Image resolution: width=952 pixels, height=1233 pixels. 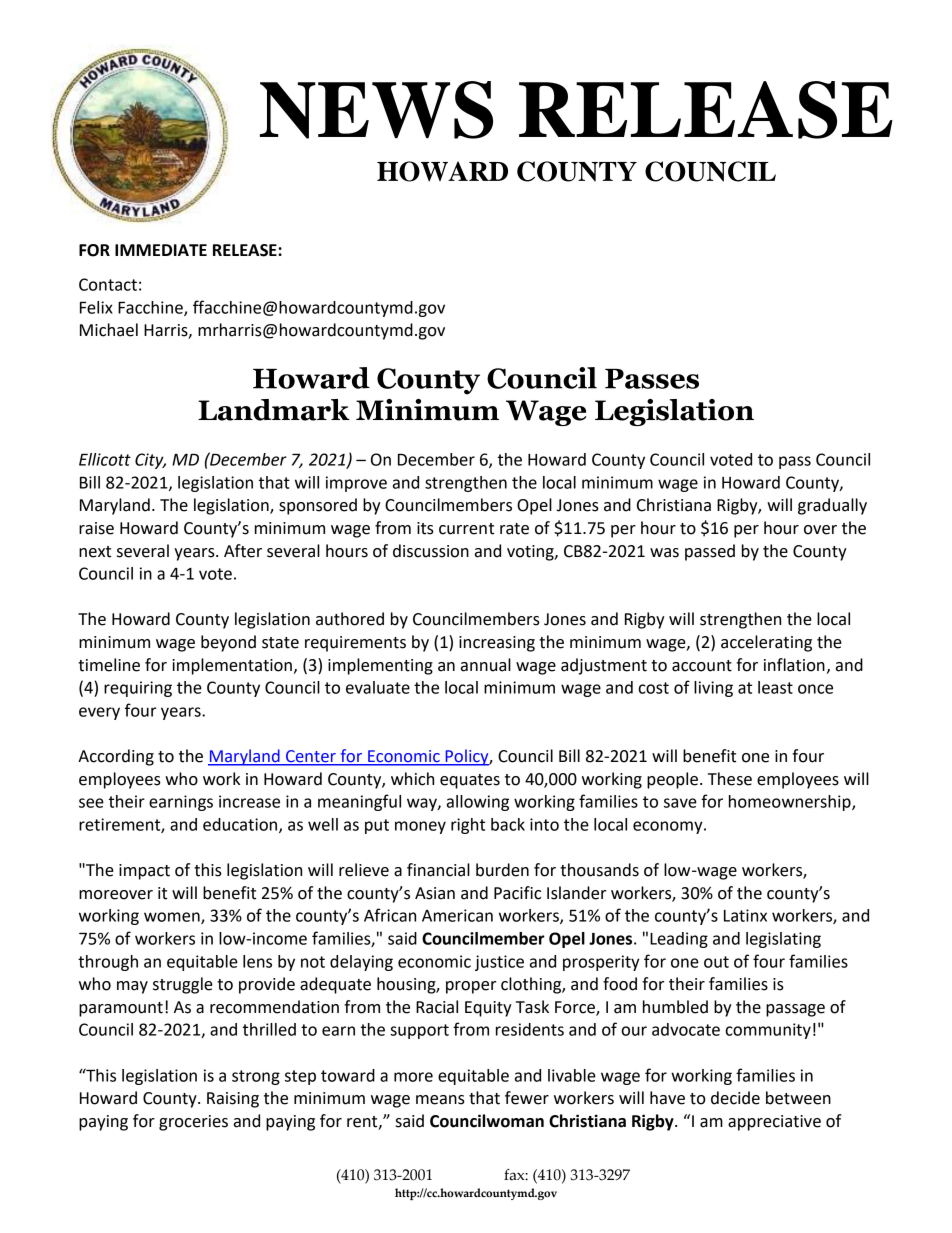 I want to click on increasing, so click(x=497, y=644).
